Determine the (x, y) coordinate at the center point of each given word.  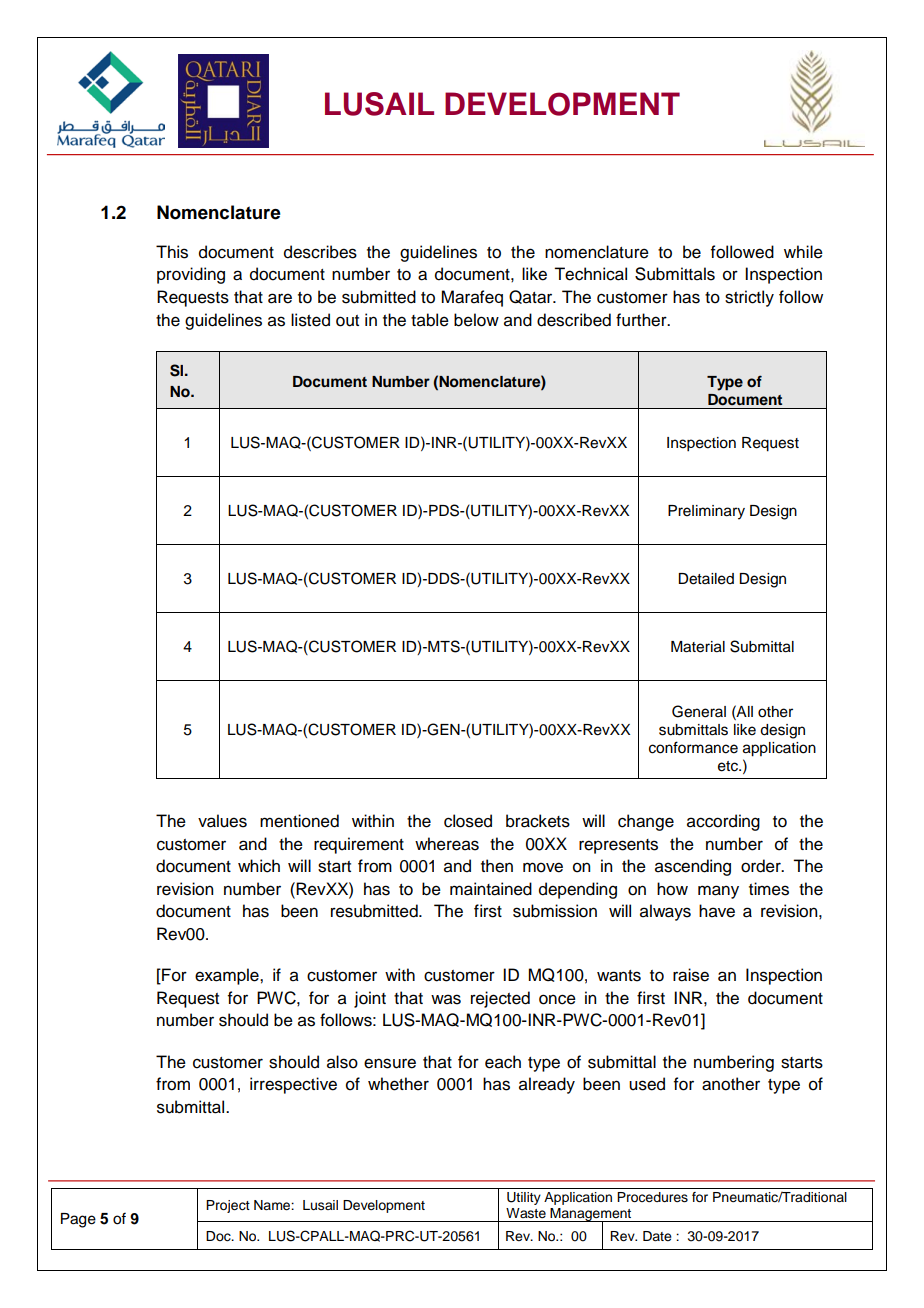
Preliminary (706, 512)
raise (691, 975)
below (476, 320)
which (259, 866)
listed (310, 320)
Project (228, 1206)
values (222, 821)
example (228, 976)
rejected (500, 999)
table (430, 320)
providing (191, 275)
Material (698, 647)
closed (468, 821)
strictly (749, 298)
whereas (447, 844)
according (723, 822)
